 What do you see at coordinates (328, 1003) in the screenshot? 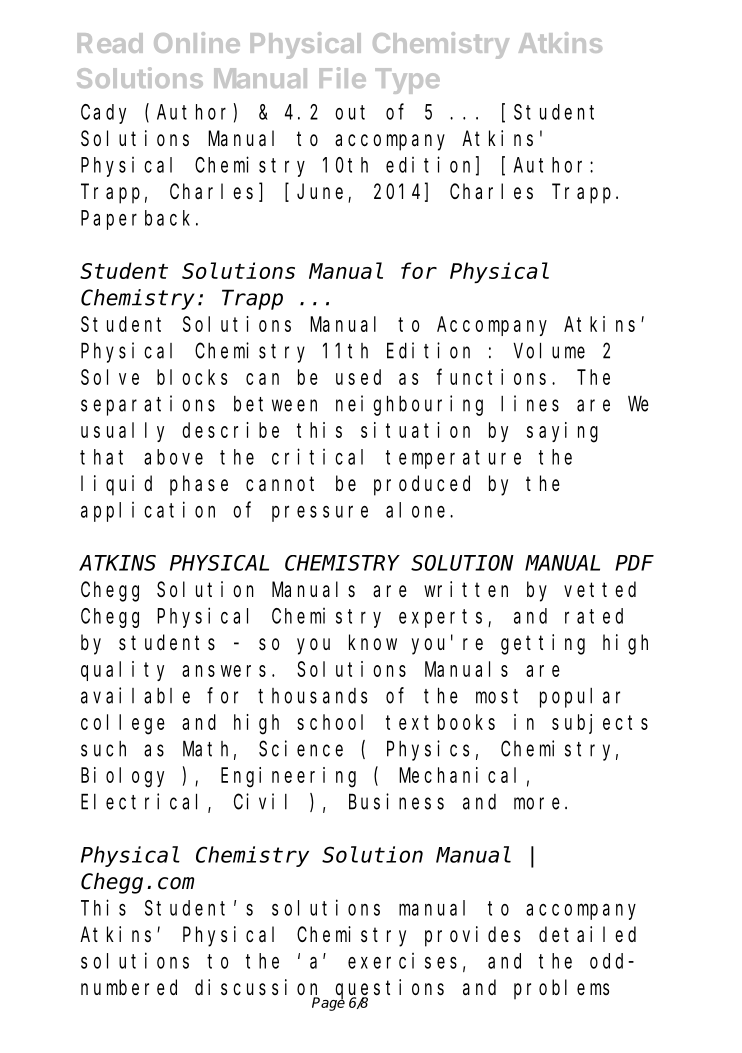
I see `Page` at bounding box center [328, 1003].
